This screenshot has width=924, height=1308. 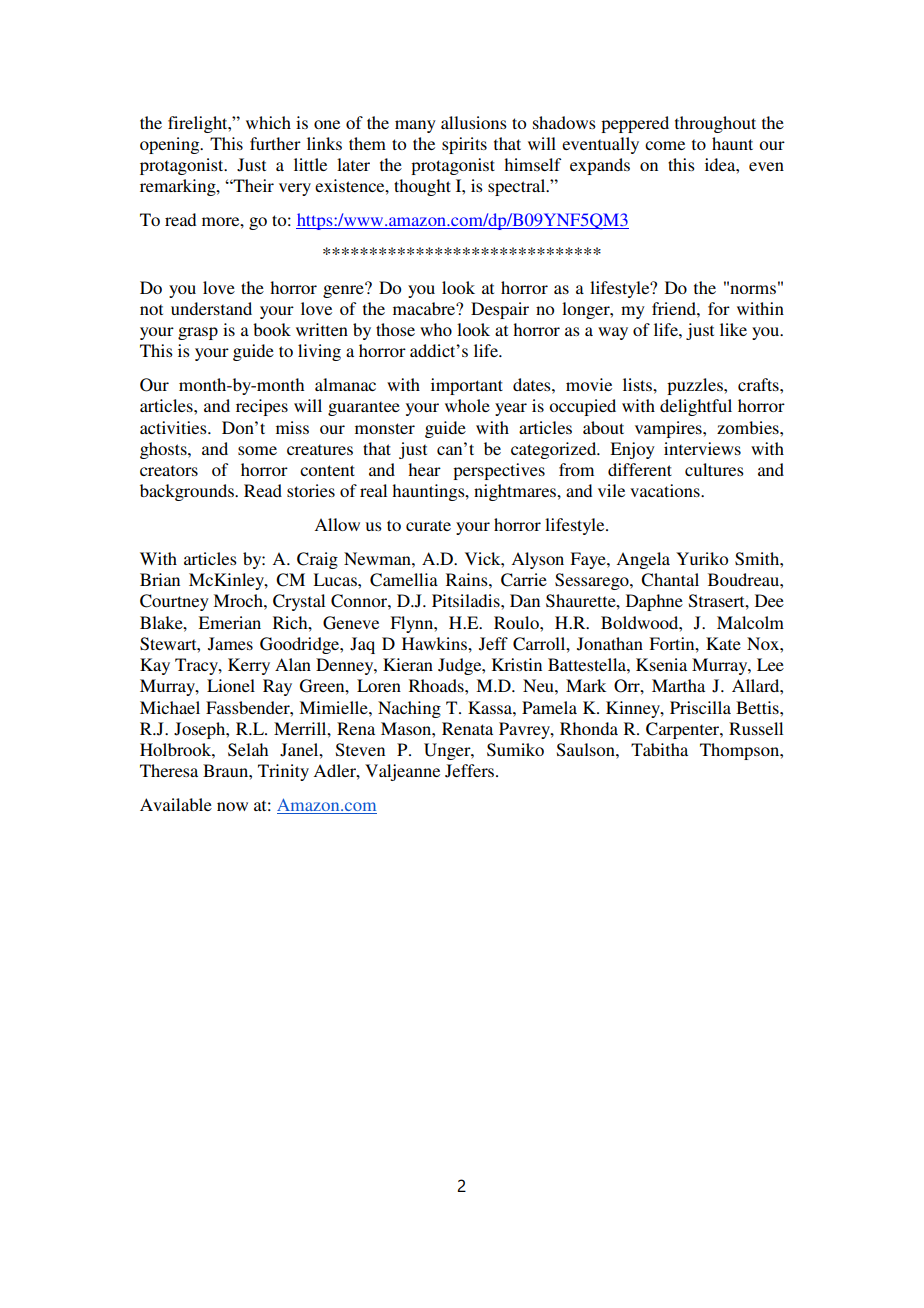 What do you see at coordinates (230, 644) in the screenshot?
I see `James` at bounding box center [230, 644].
